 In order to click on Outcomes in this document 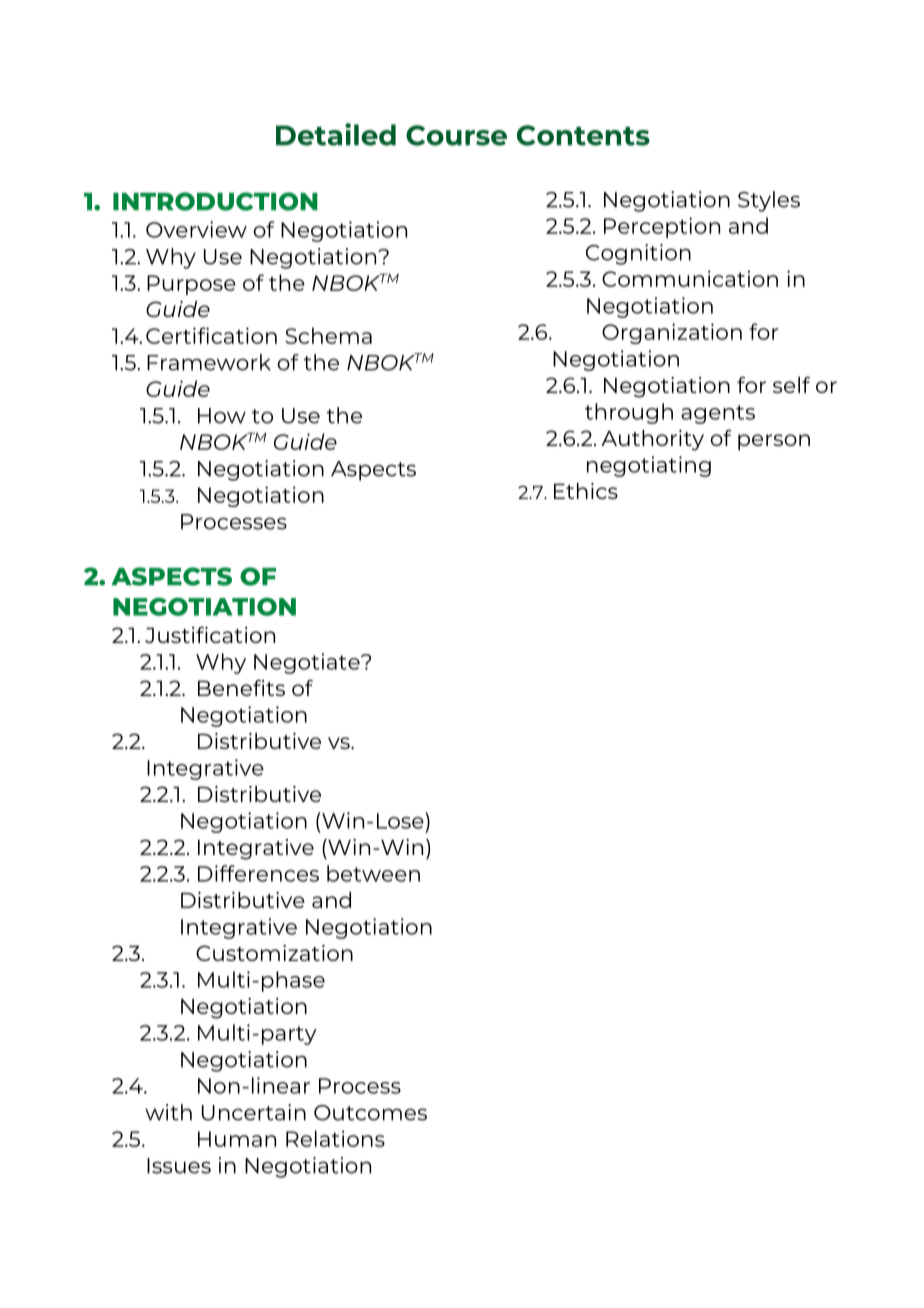, I will do `click(370, 1113)`.
